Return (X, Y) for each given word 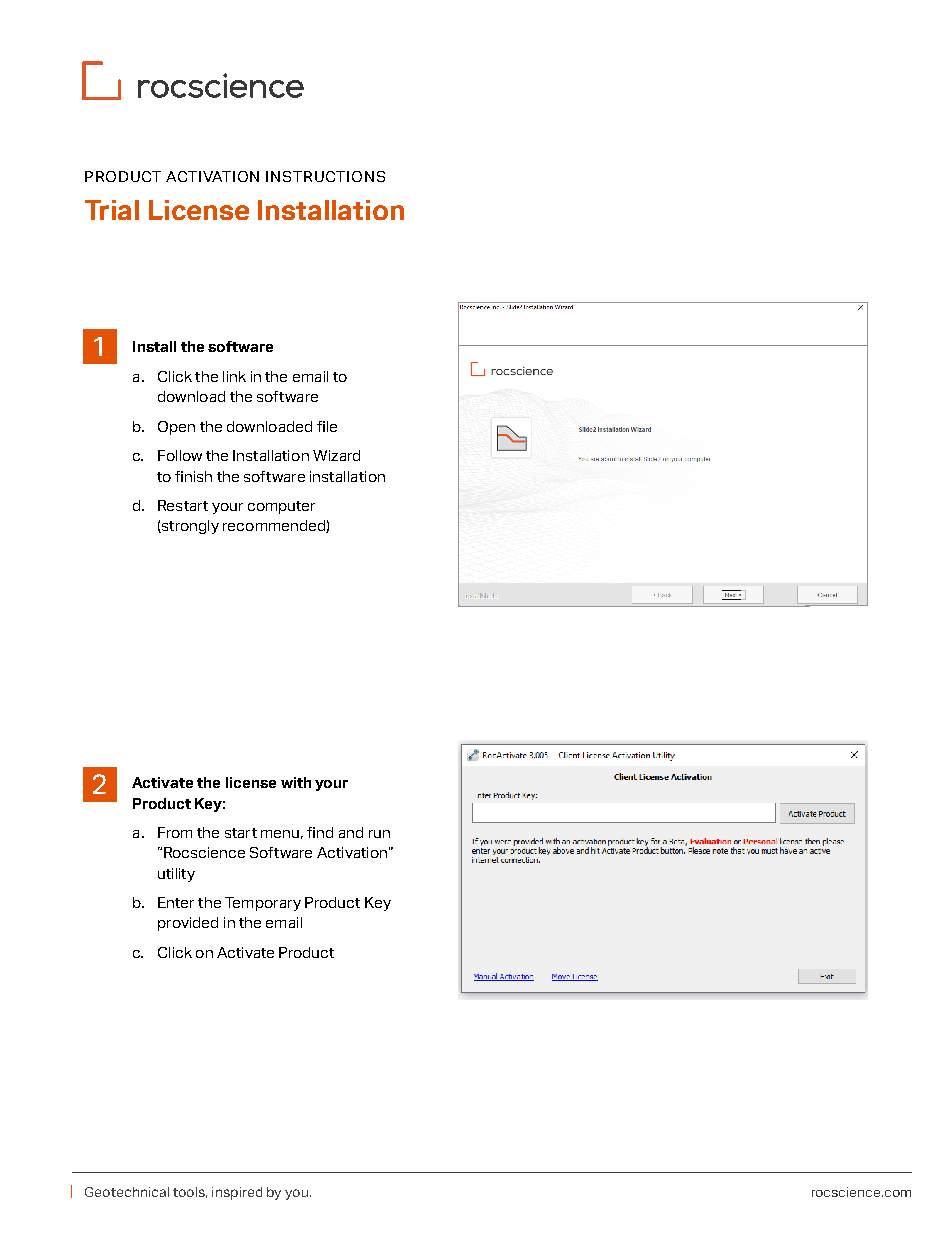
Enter (176, 902)
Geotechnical (127, 1192)
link (234, 376)
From (175, 832)
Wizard (336, 455)
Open (176, 428)
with (296, 782)
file (327, 426)
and (351, 832)
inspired (237, 1193)
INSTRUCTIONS (325, 176)
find (320, 832)
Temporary (263, 904)
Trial (112, 210)
